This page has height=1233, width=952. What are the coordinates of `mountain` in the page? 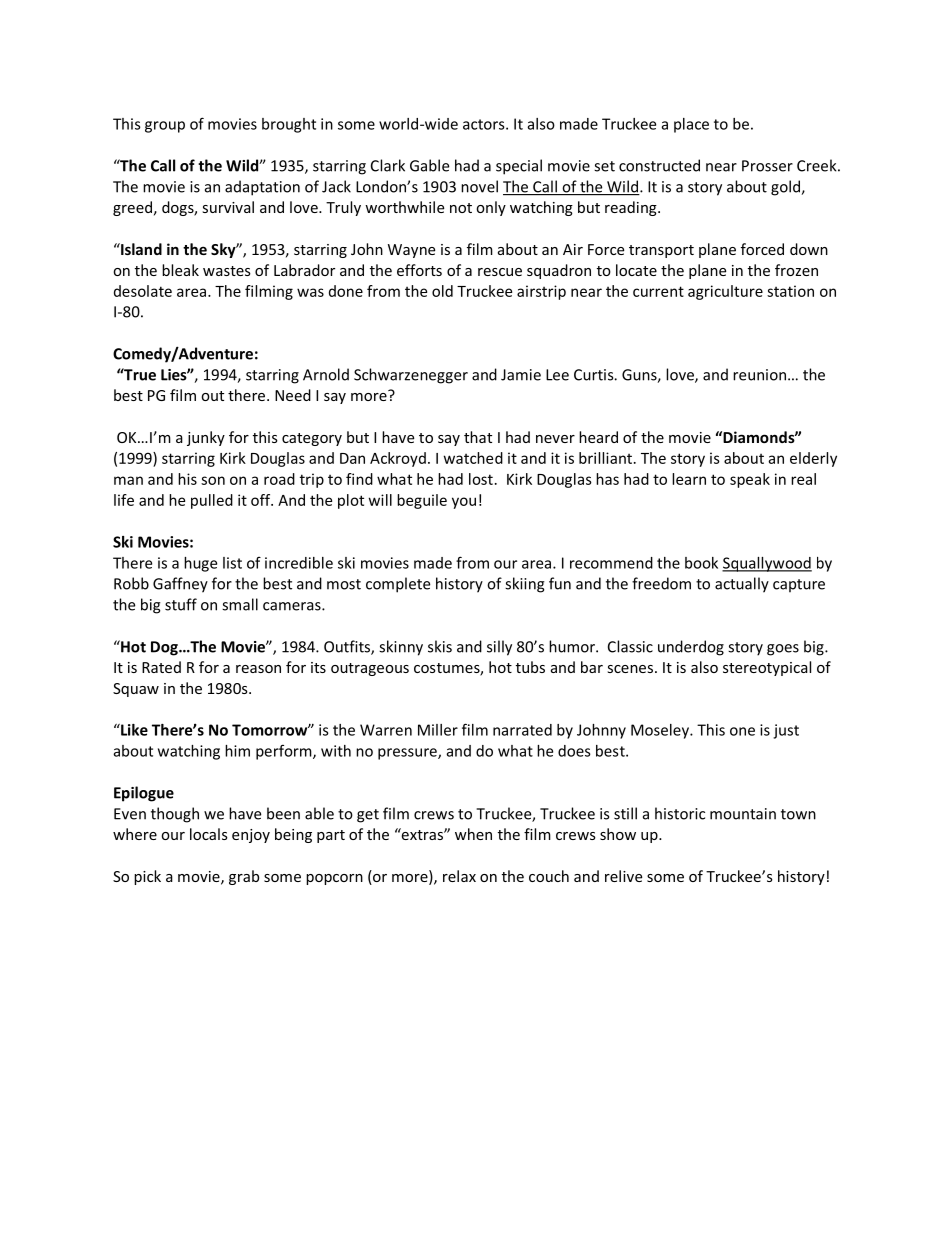 It's located at (743, 814).
